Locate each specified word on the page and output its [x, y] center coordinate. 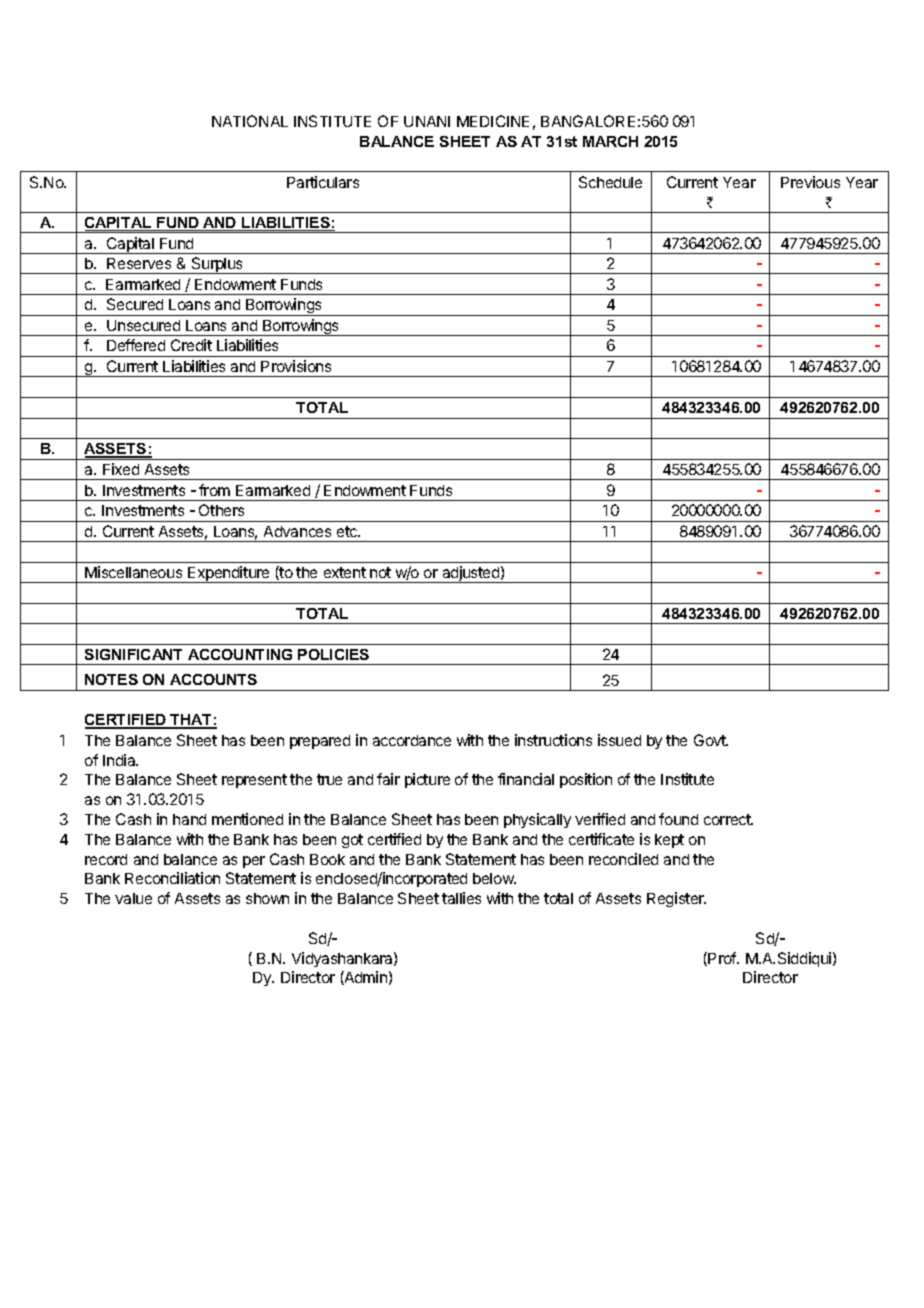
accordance [412, 740]
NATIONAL [250, 121]
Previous [810, 182]
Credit [191, 345]
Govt [711, 740]
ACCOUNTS [213, 679]
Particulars [323, 182]
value [133, 898]
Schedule [610, 182]
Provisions [296, 366]
